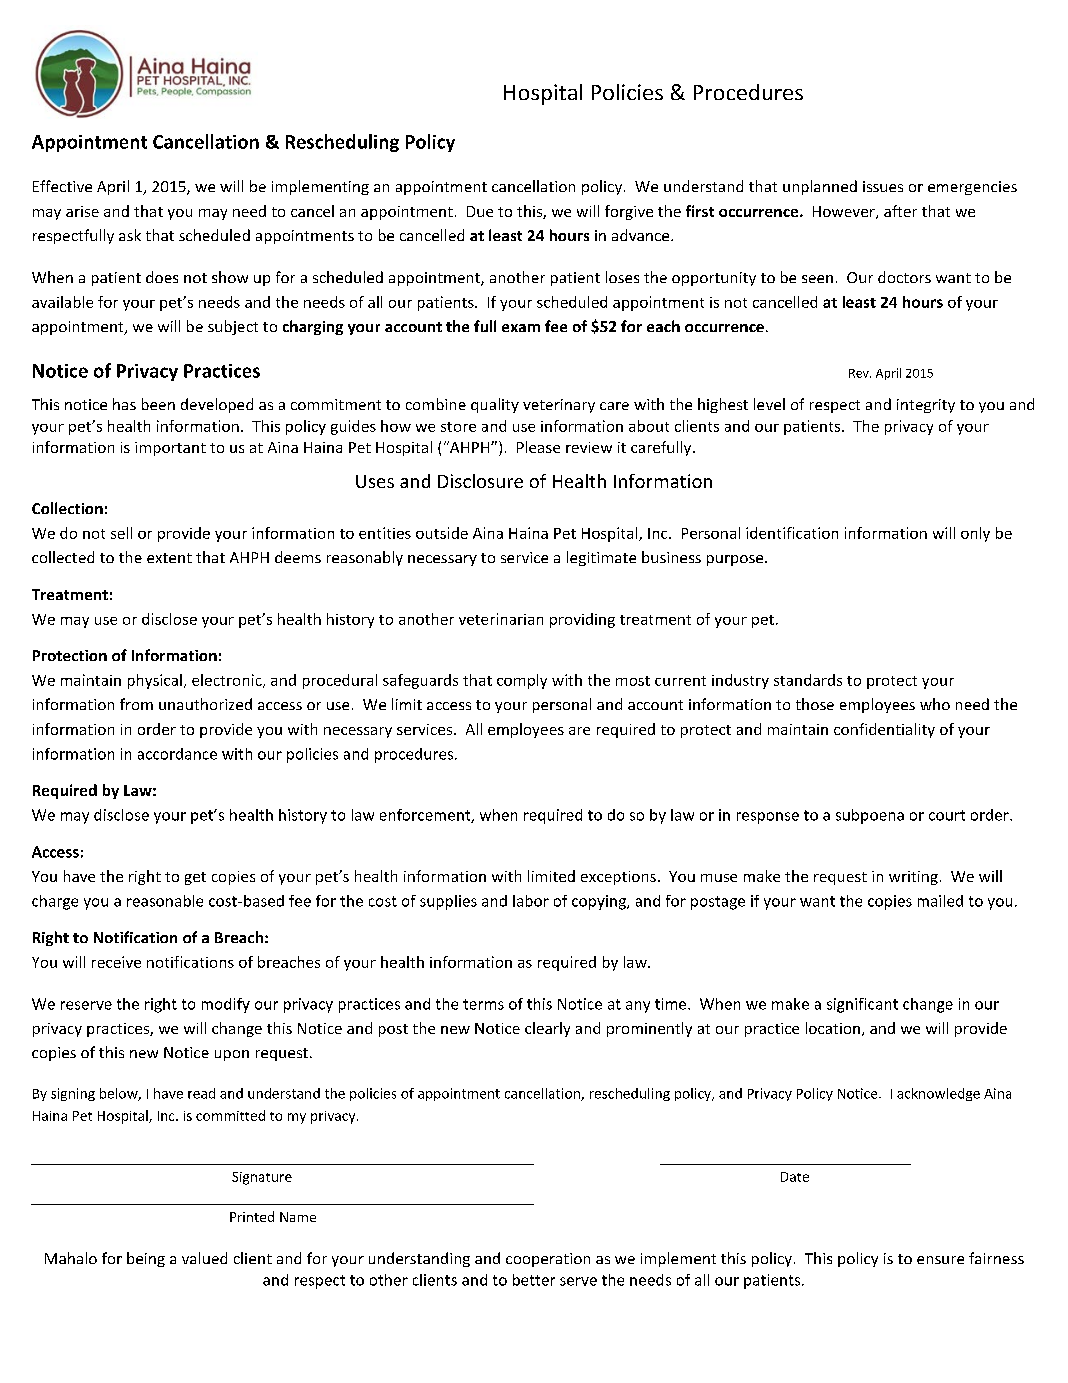 The image size is (1068, 1383). What do you see at coordinates (548, 1260) in the screenshot?
I see `cooperation` at bounding box center [548, 1260].
